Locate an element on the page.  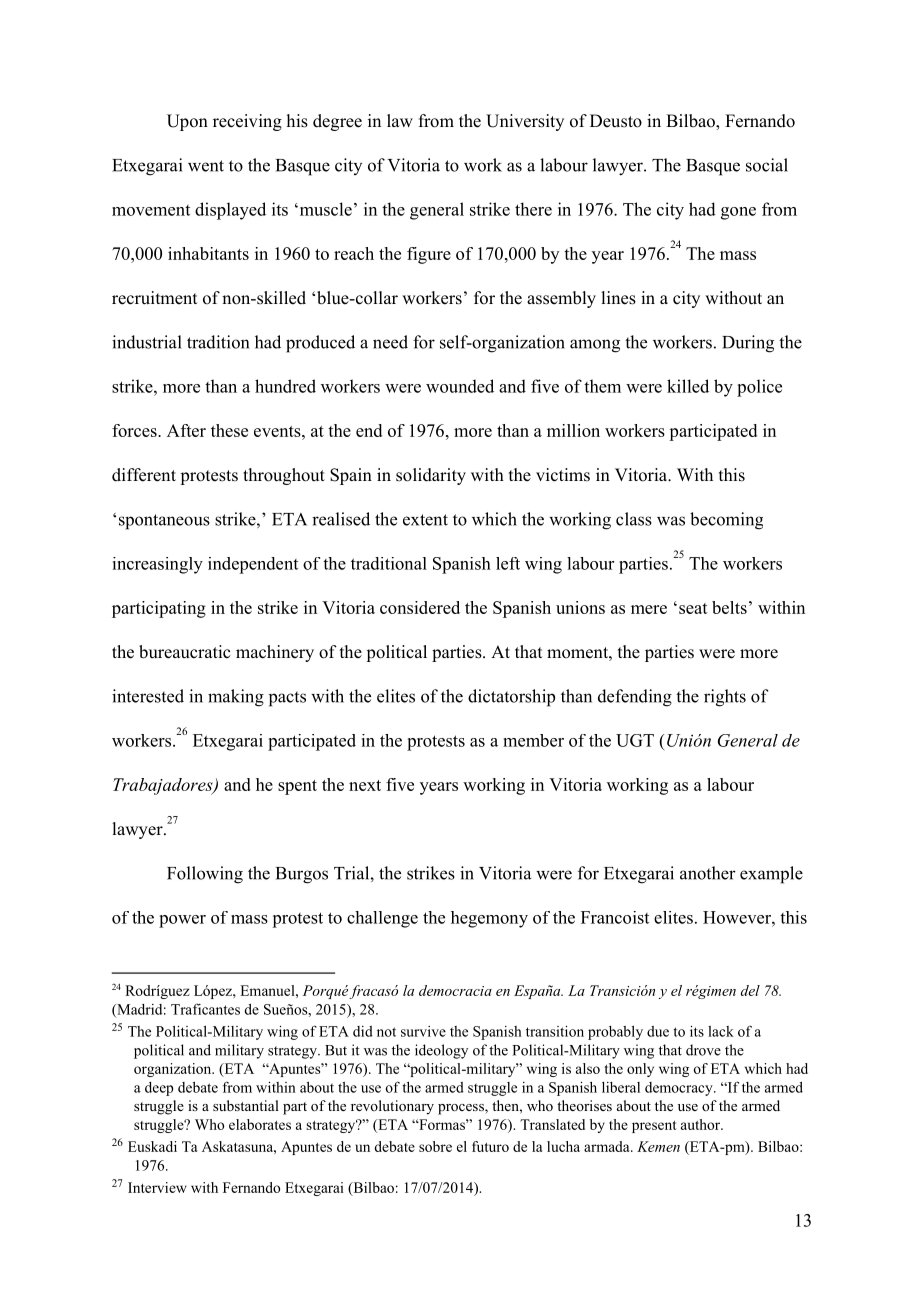
went is located at coordinates (206, 166).
